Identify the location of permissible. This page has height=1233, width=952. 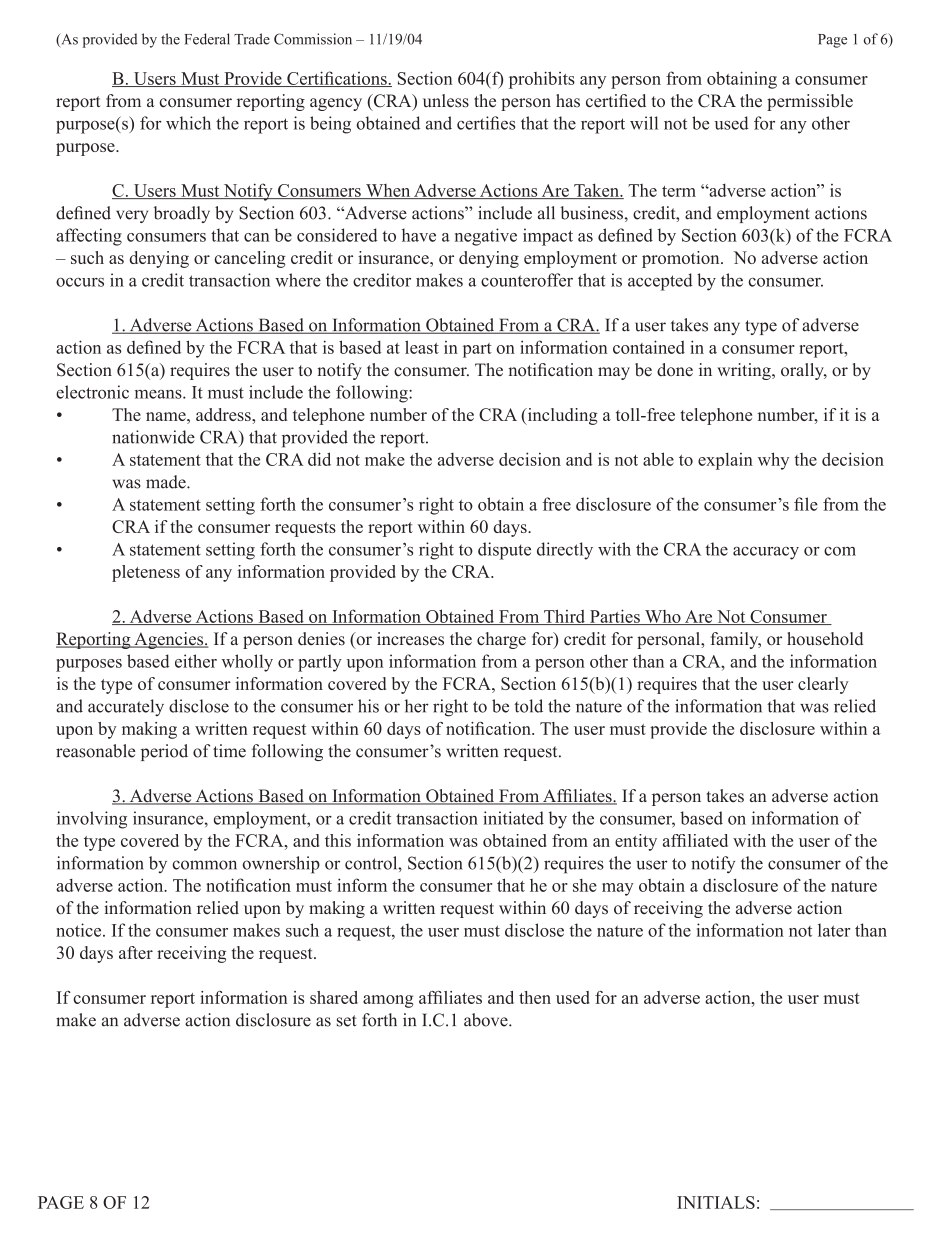
(810, 102).
